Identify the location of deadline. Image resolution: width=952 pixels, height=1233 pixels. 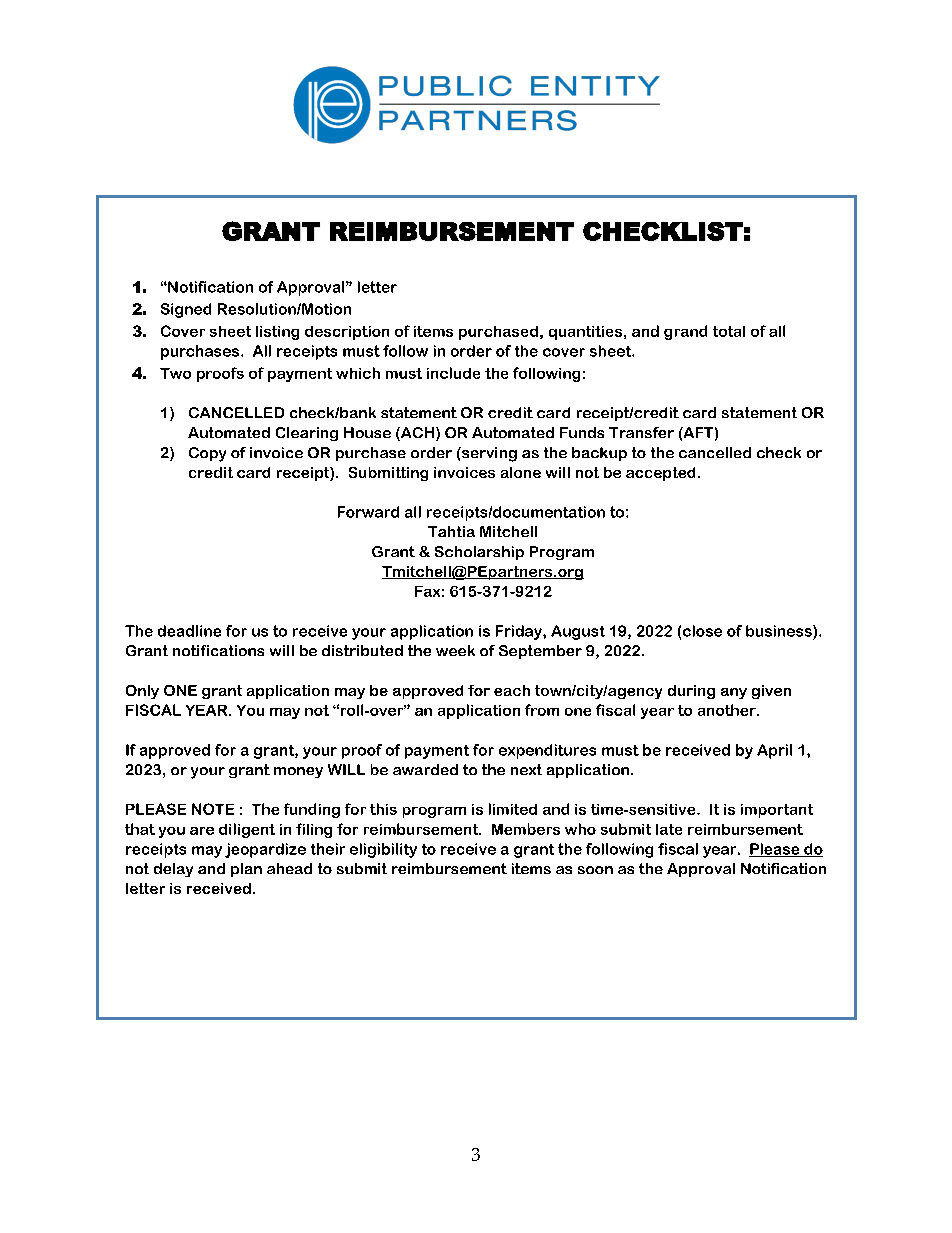
(189, 631).
